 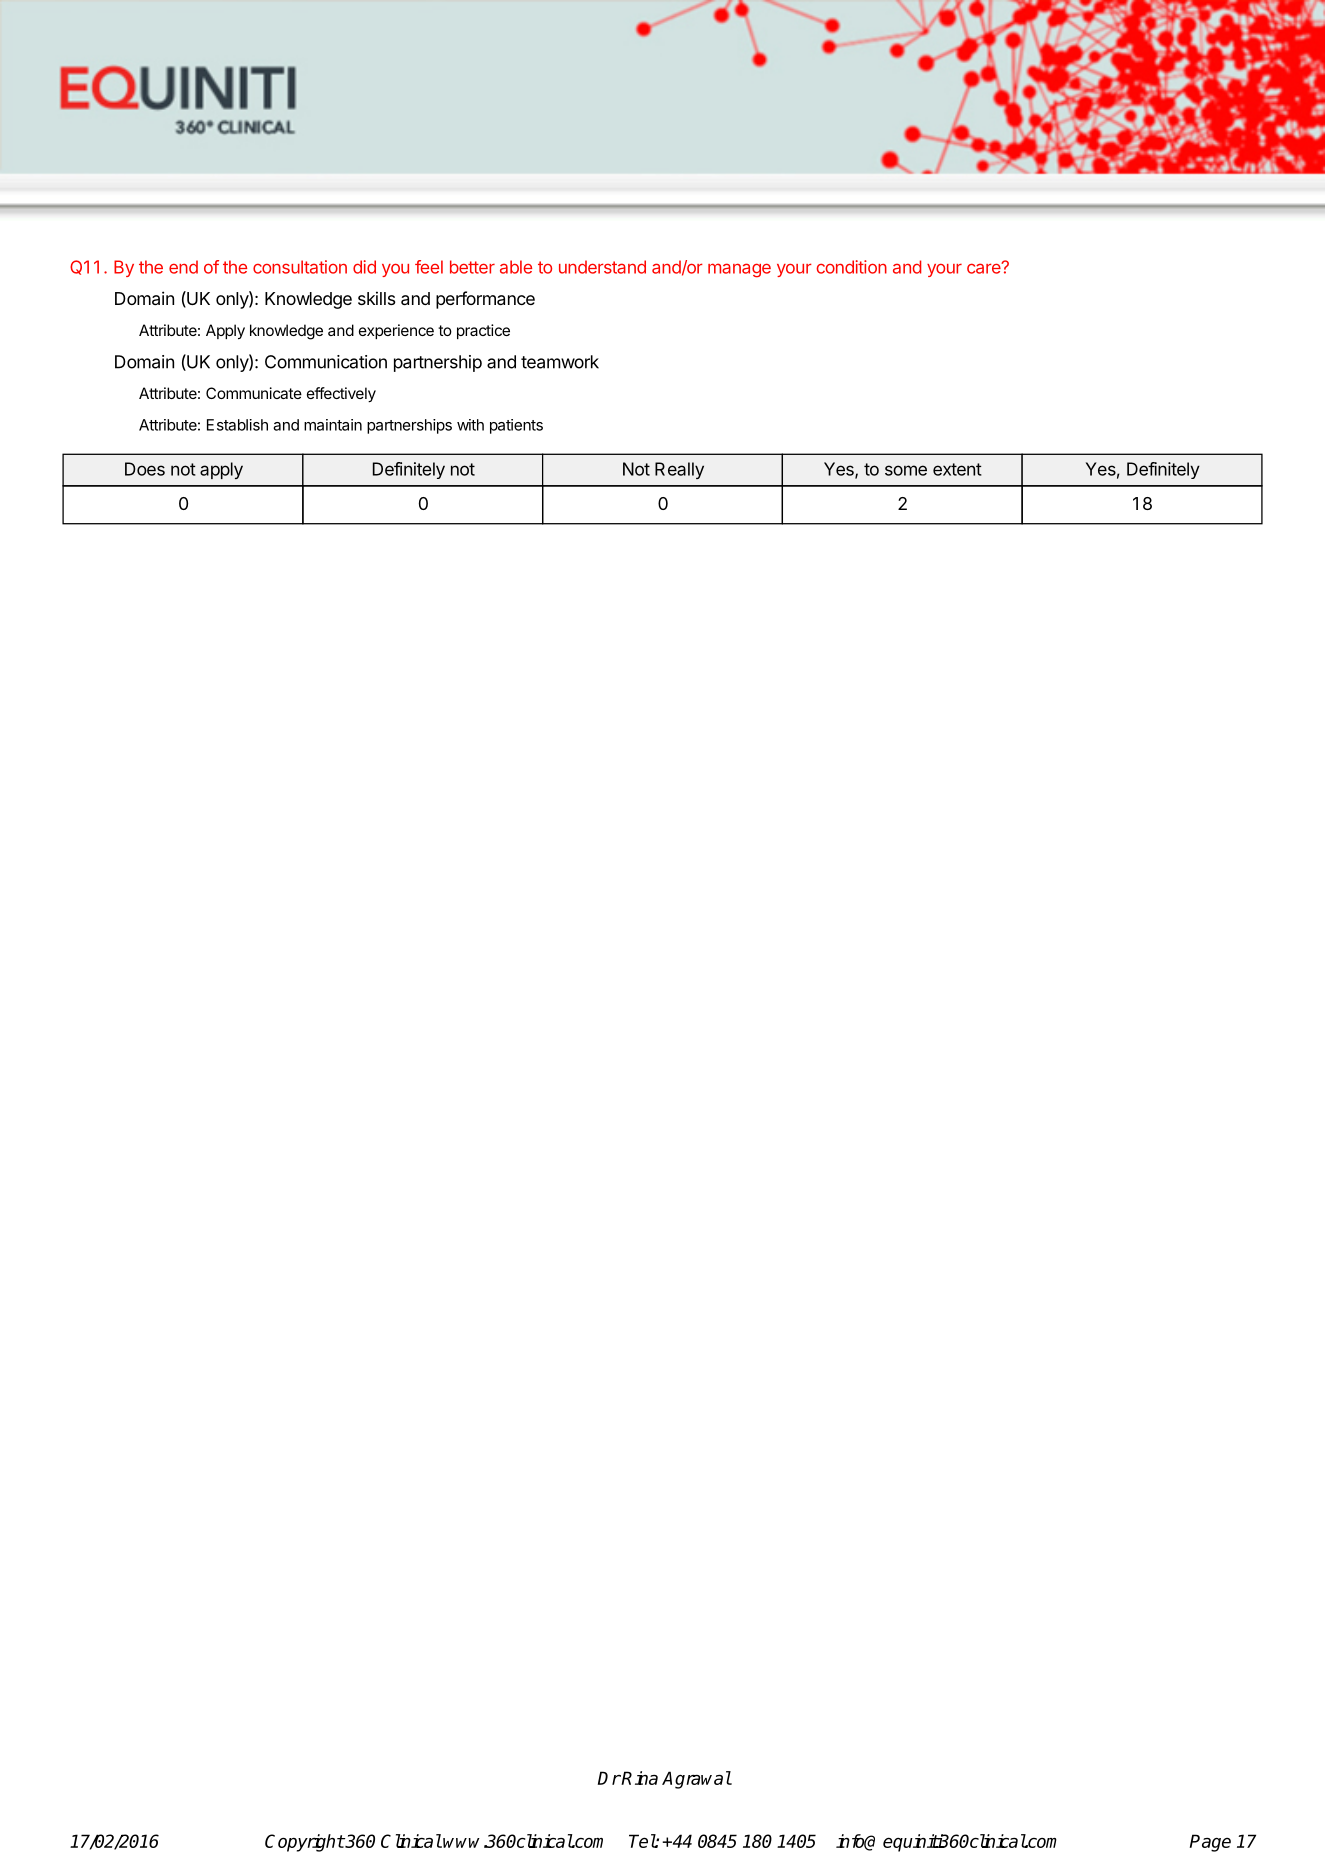 I want to click on consultation, so click(x=300, y=267).
